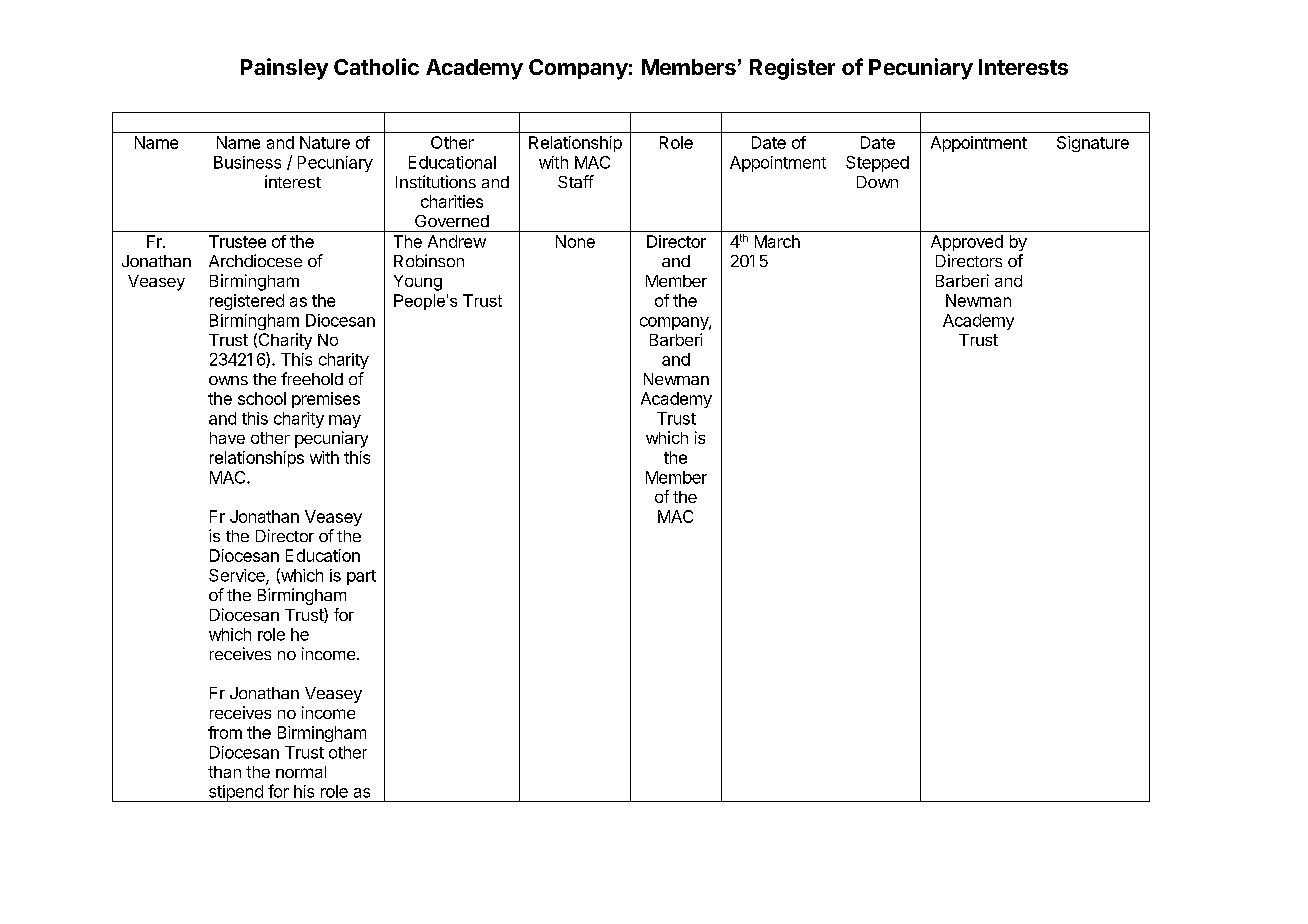  Describe the element at coordinates (255, 260) in the screenshot. I see `Archdiocese` at that location.
